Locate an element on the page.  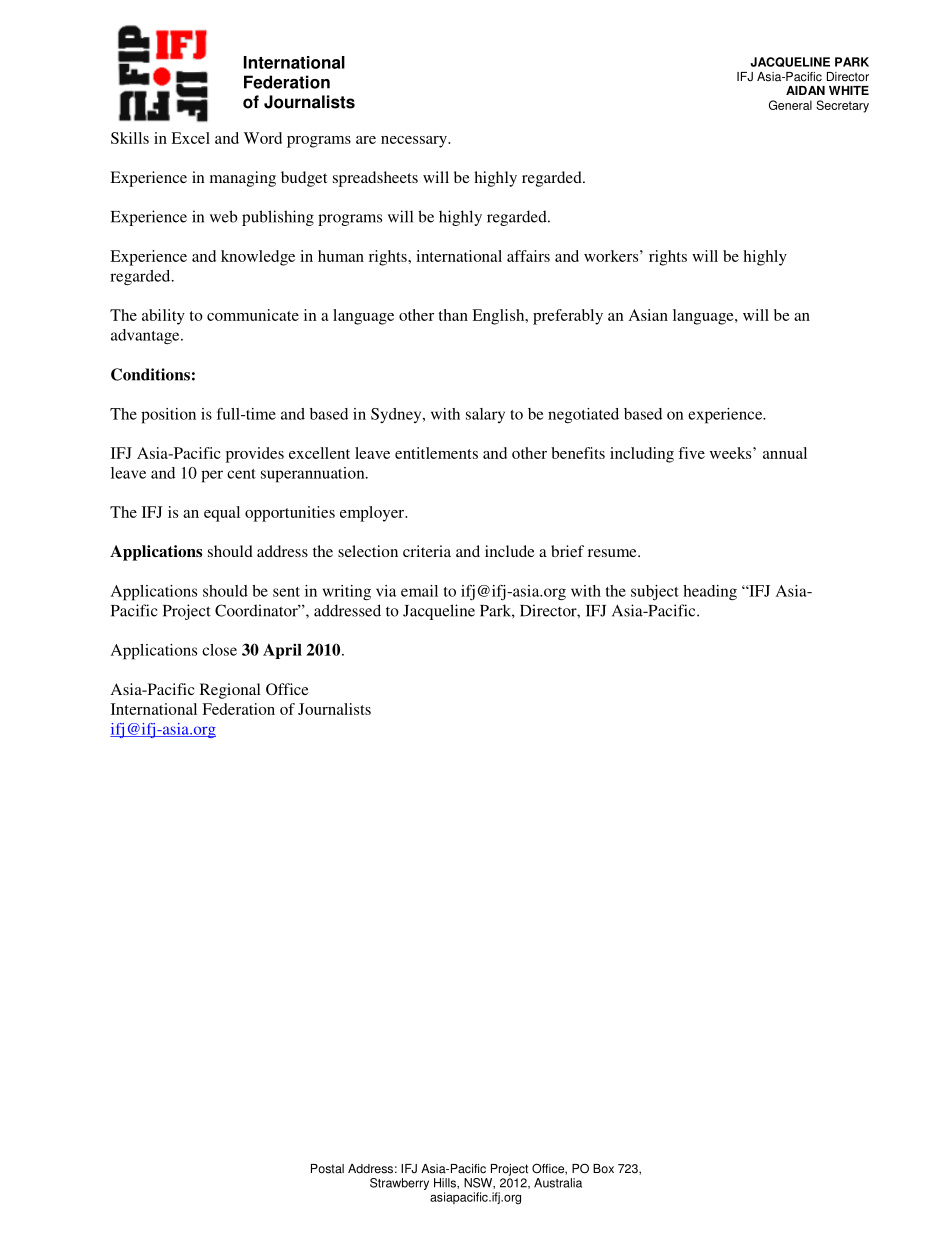
close is located at coordinates (219, 650).
